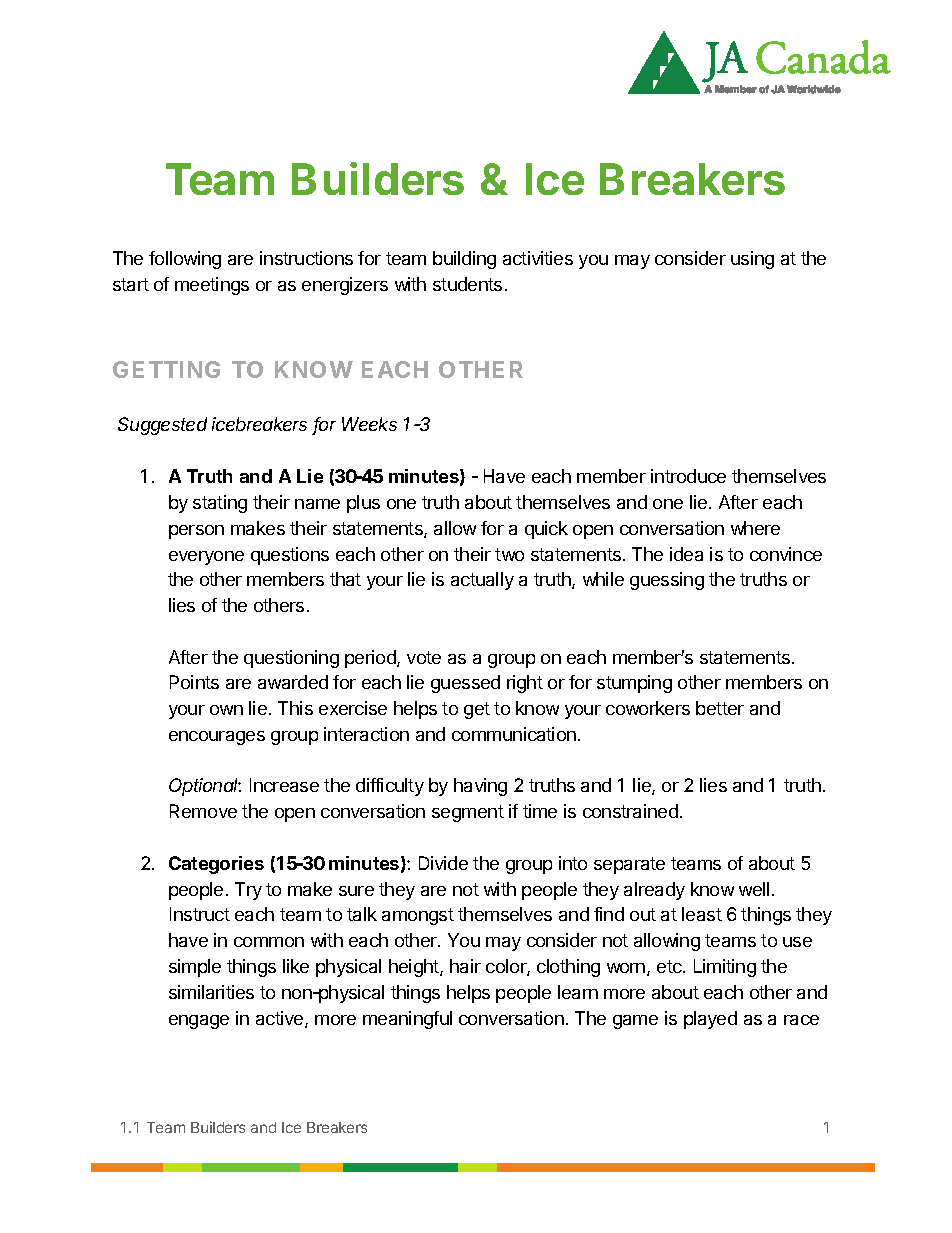 This screenshot has width=952, height=1233. What do you see at coordinates (203, 811) in the screenshot?
I see `Remove` at bounding box center [203, 811].
